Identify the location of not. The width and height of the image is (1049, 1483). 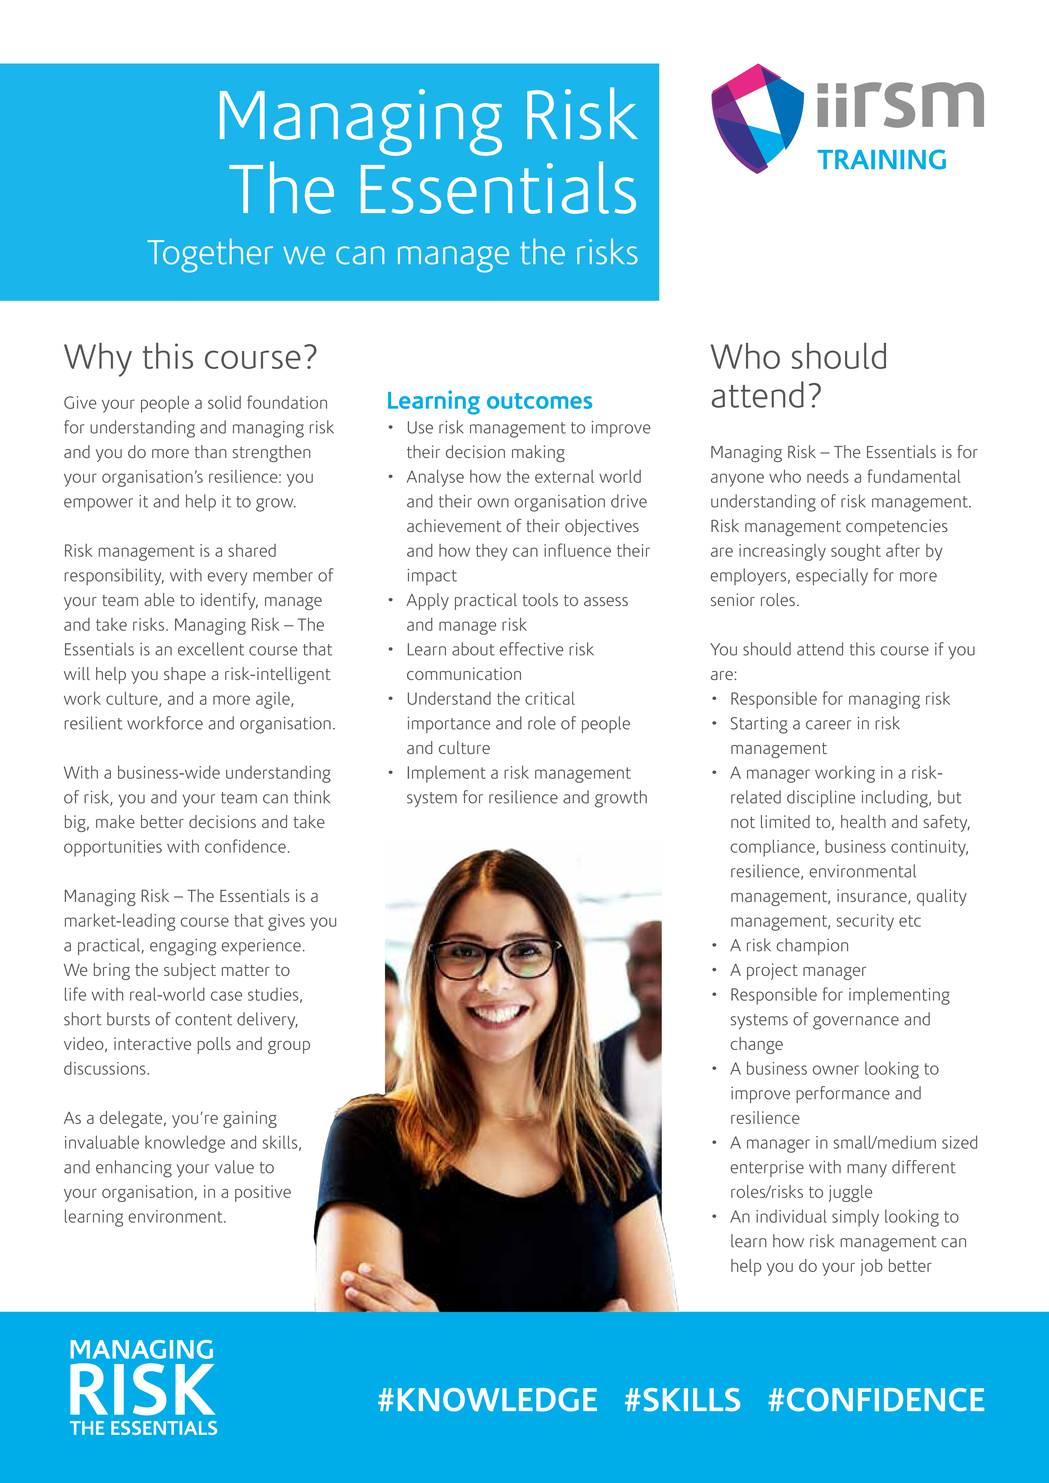
(743, 822).
